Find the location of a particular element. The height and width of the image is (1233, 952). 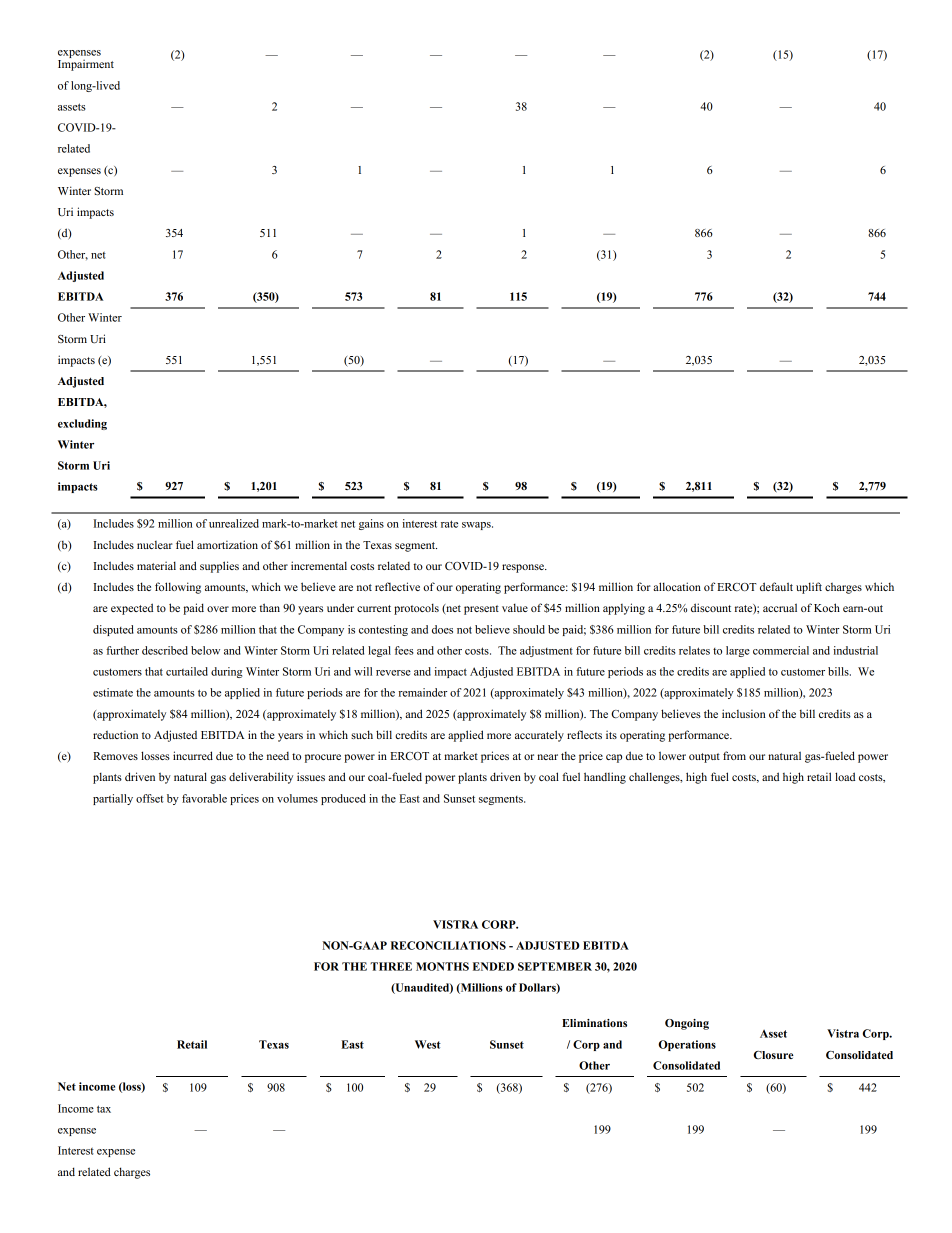

Closure is located at coordinates (774, 1055).
